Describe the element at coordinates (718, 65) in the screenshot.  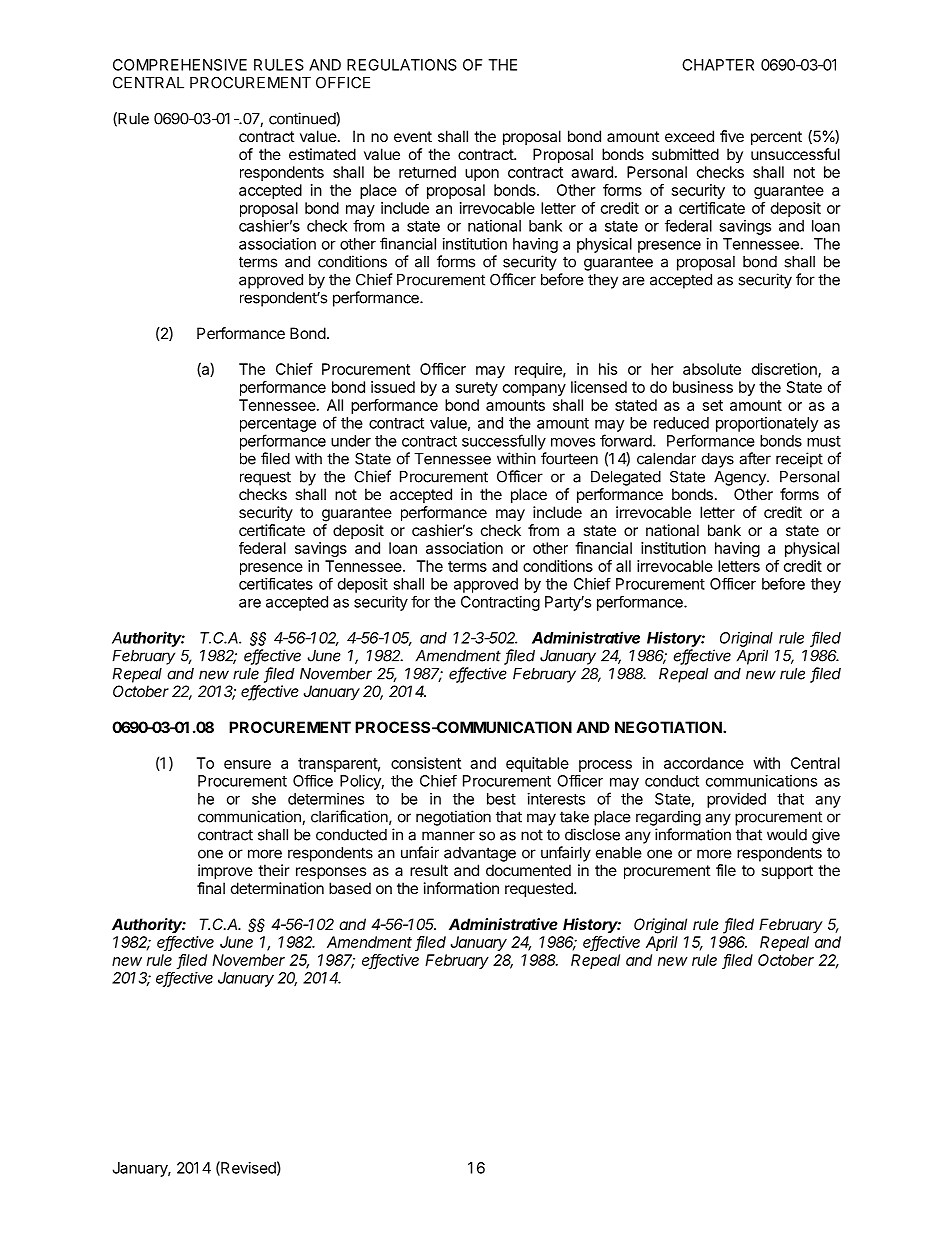
I see `CHAPTER` at that location.
